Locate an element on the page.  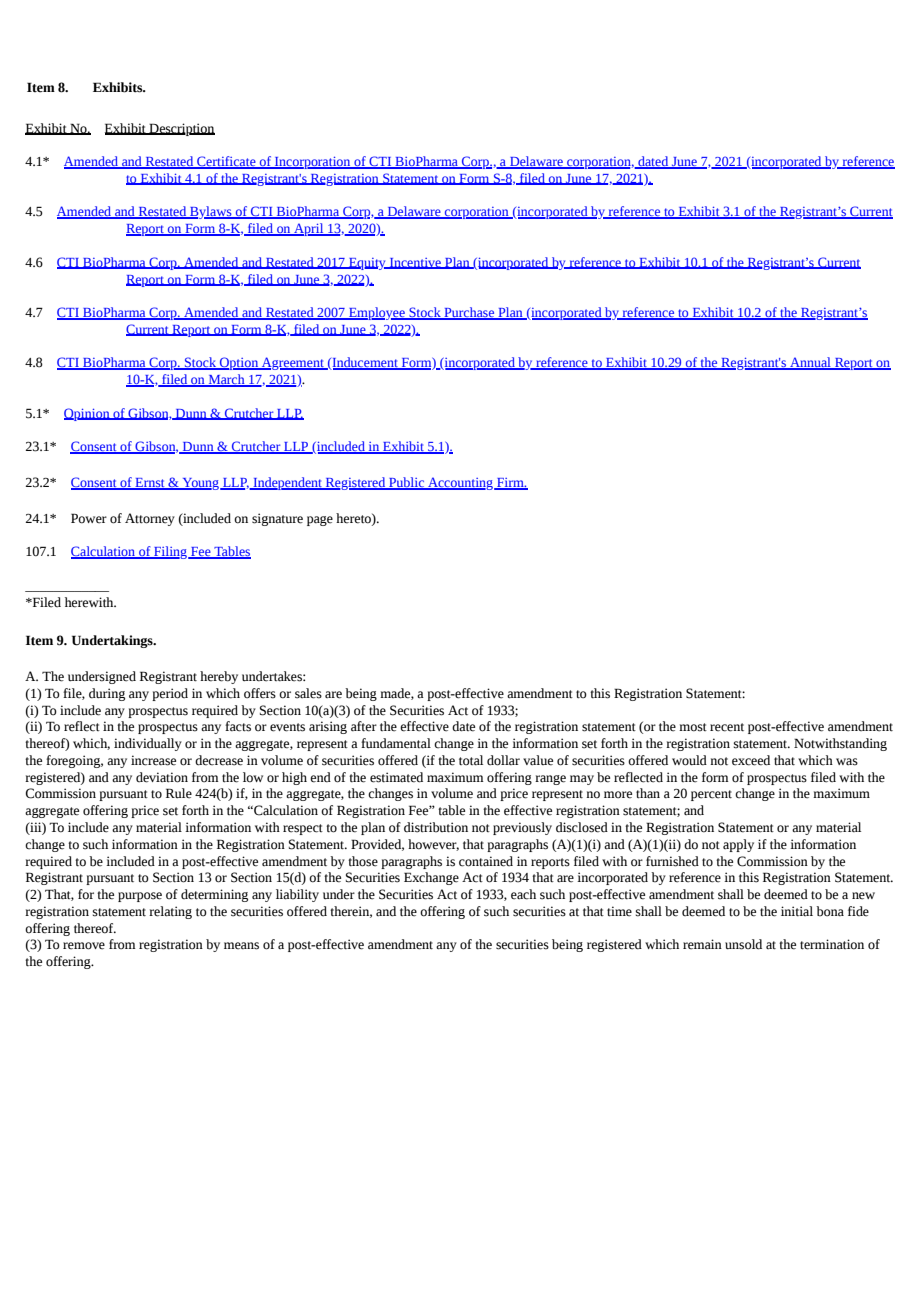
after is located at coordinates (364, 726).
